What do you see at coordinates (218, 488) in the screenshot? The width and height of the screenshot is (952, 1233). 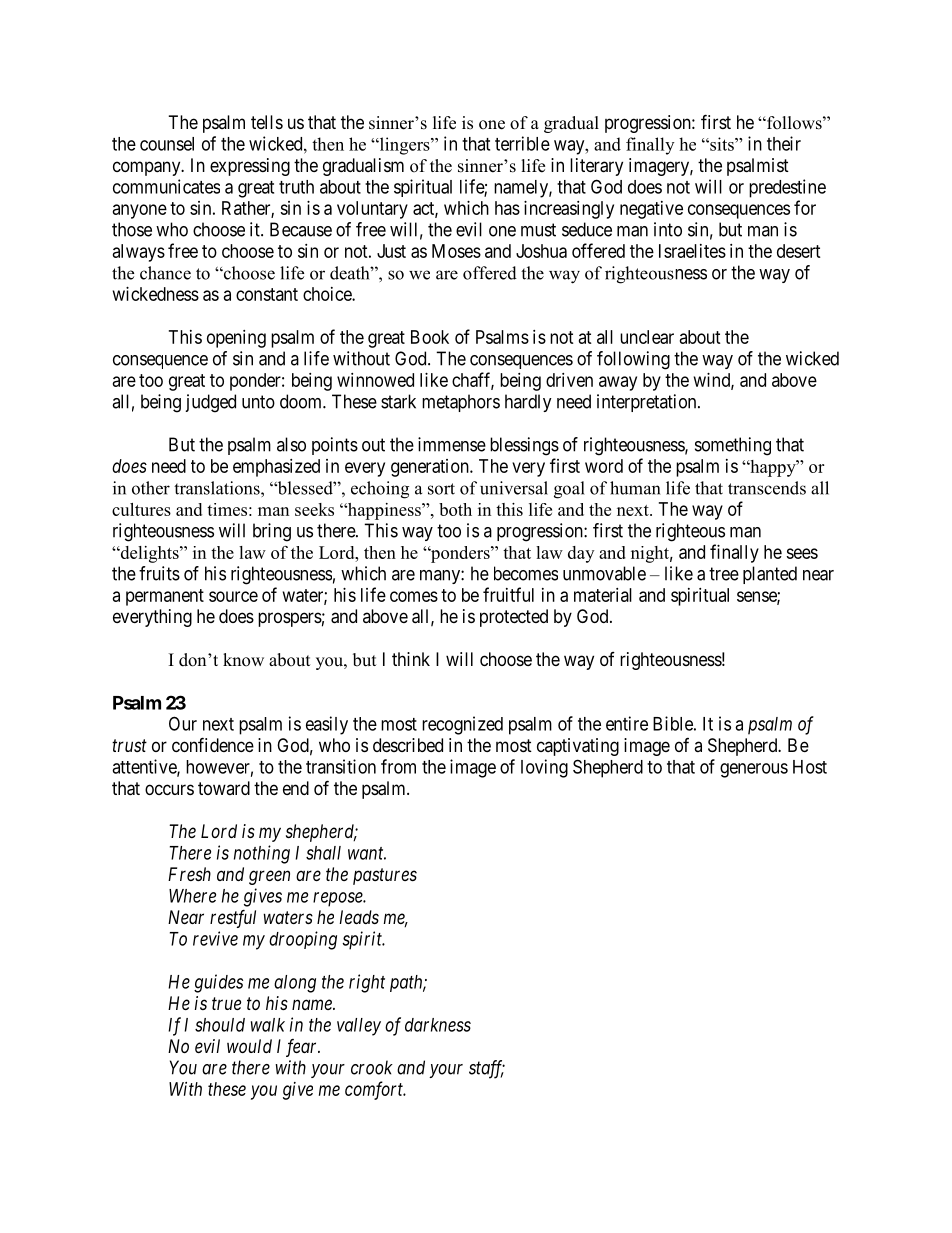 I see `translations` at bounding box center [218, 488].
